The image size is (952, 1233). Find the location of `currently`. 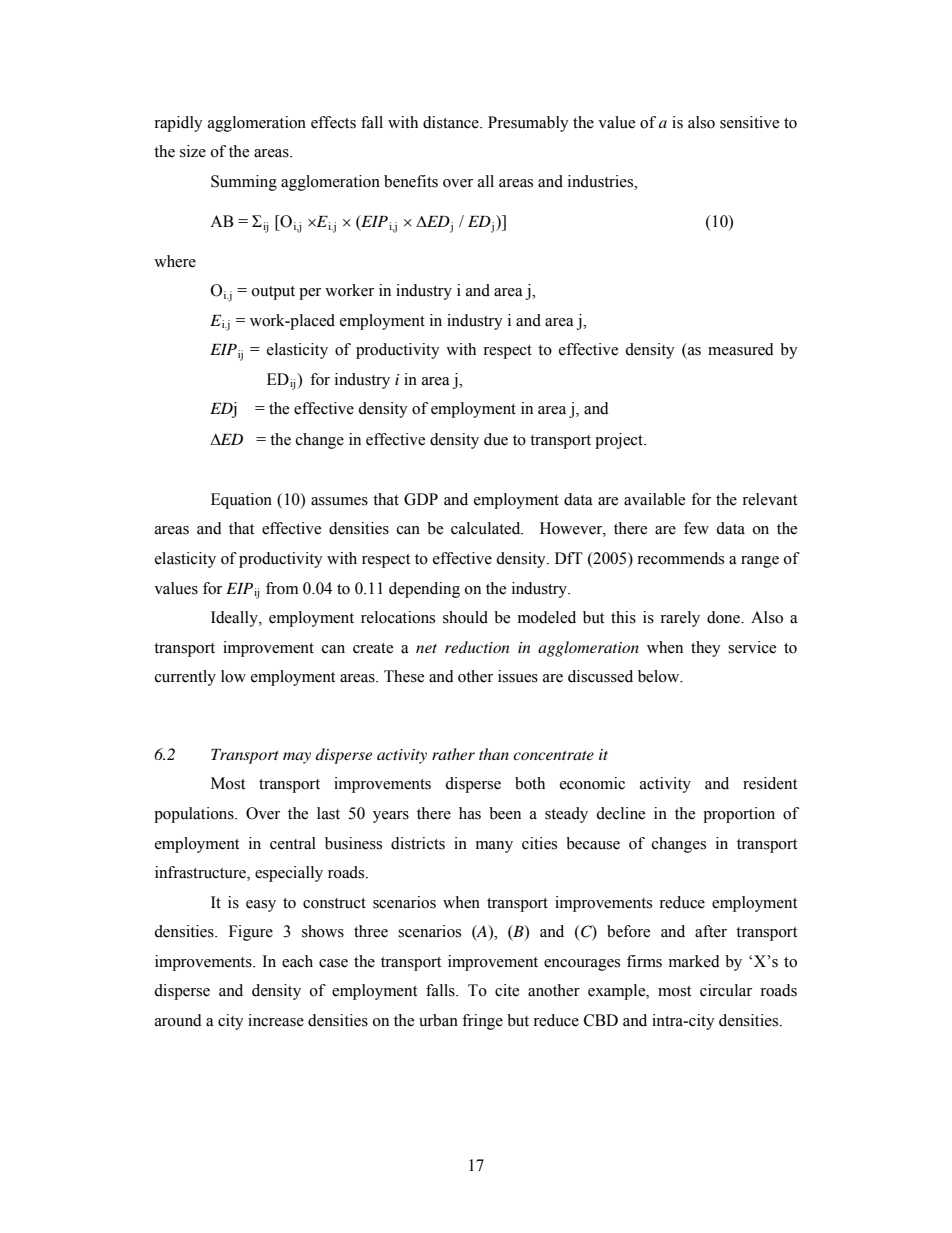

currently is located at coordinates (185, 678).
